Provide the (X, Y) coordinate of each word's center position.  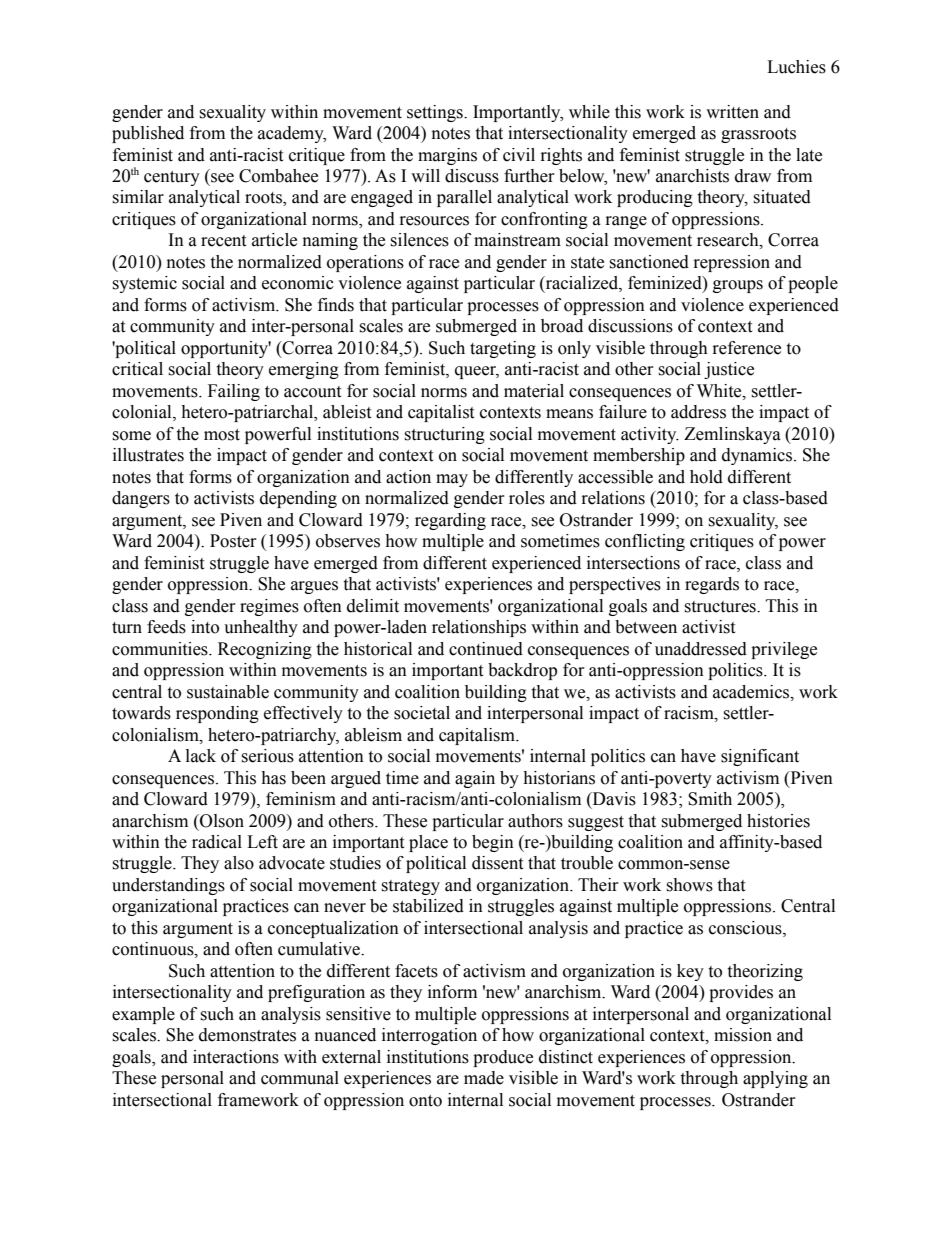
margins (447, 156)
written (732, 112)
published (148, 134)
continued (486, 649)
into (205, 627)
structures (721, 607)
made (484, 1078)
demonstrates (247, 1035)
